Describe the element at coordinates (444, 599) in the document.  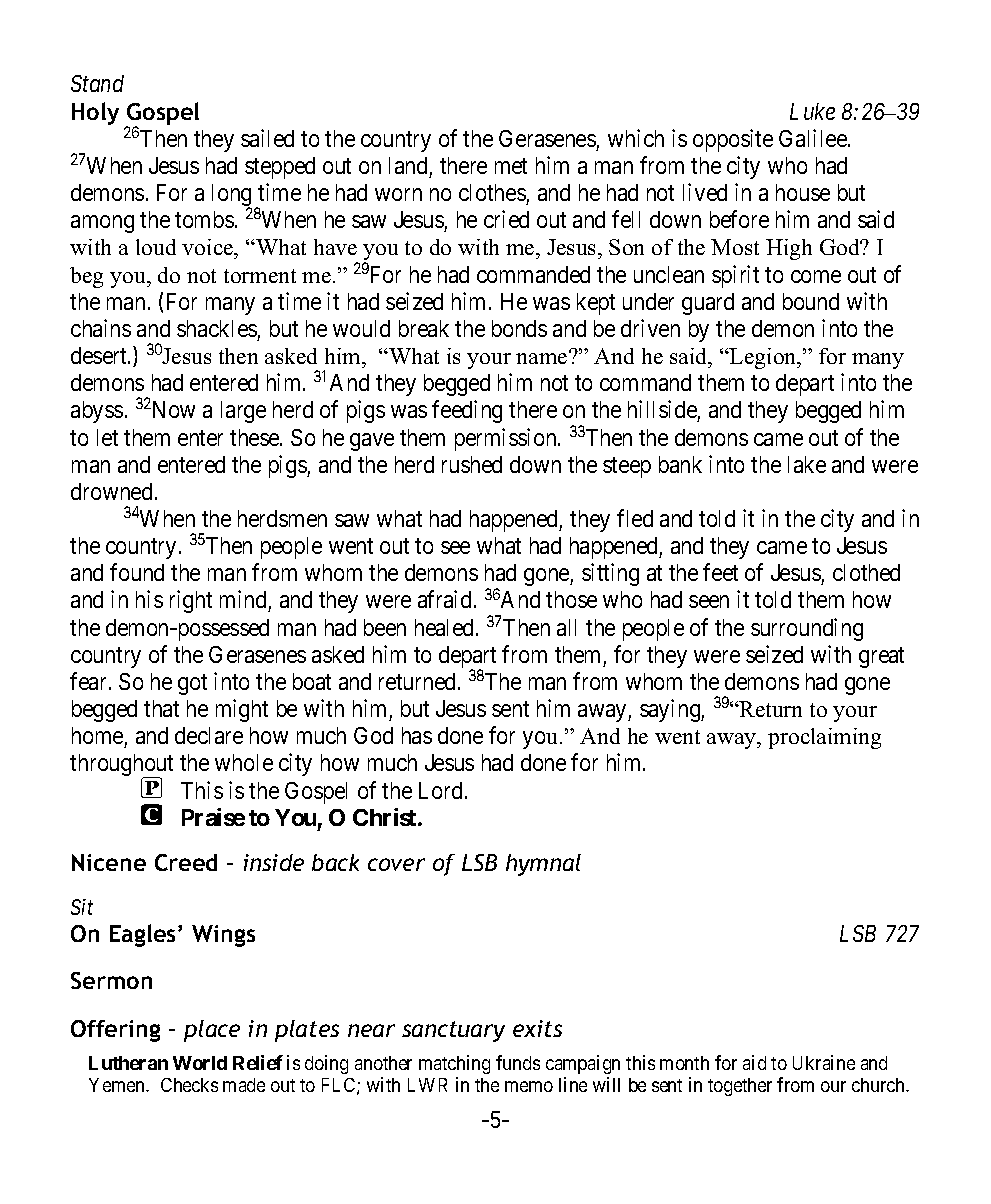
I see `afraid` at that location.
